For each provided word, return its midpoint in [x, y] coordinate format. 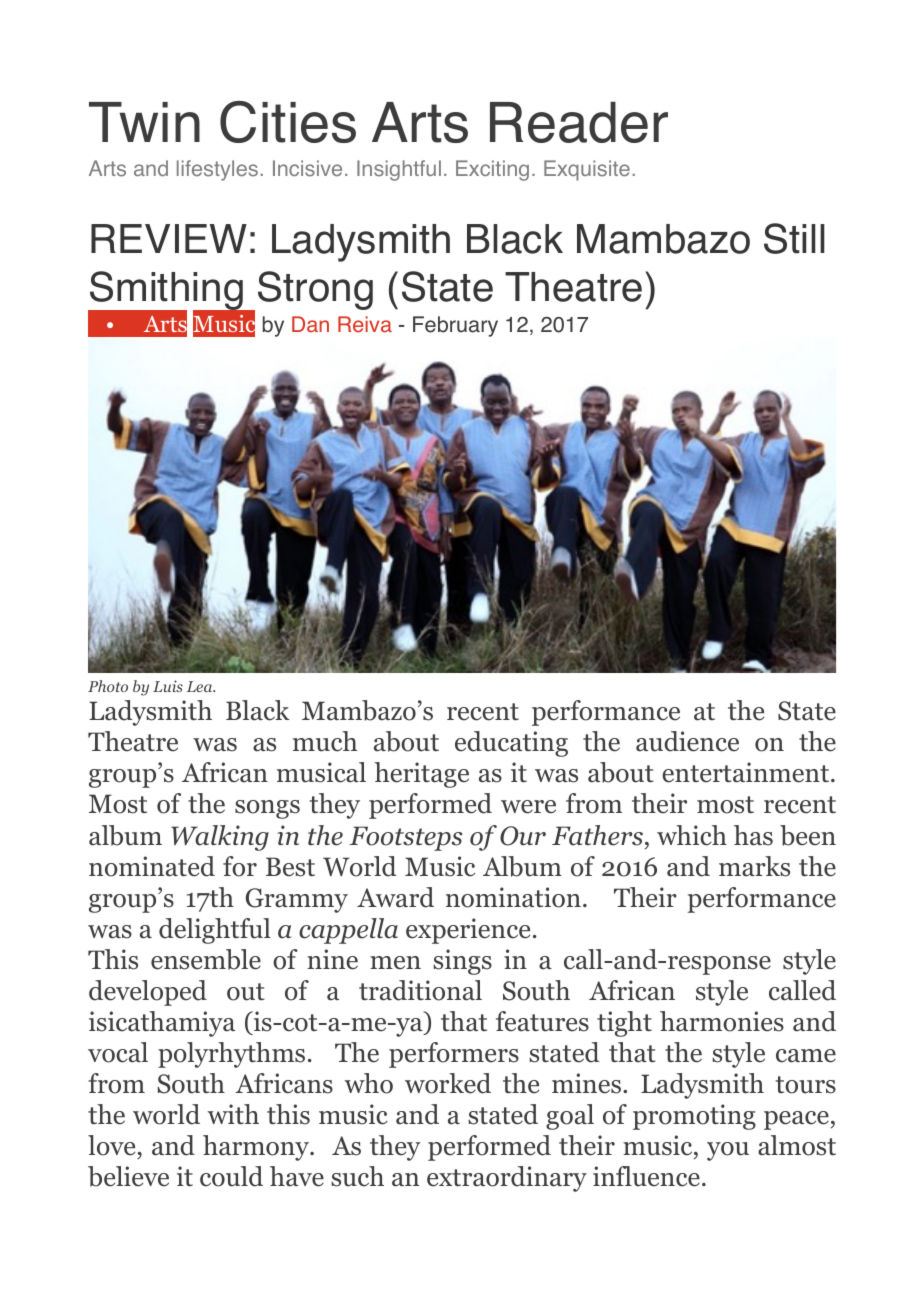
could [231, 1176]
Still [794, 238]
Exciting [492, 170]
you [728, 1151]
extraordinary [507, 1179]
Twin [144, 122]
